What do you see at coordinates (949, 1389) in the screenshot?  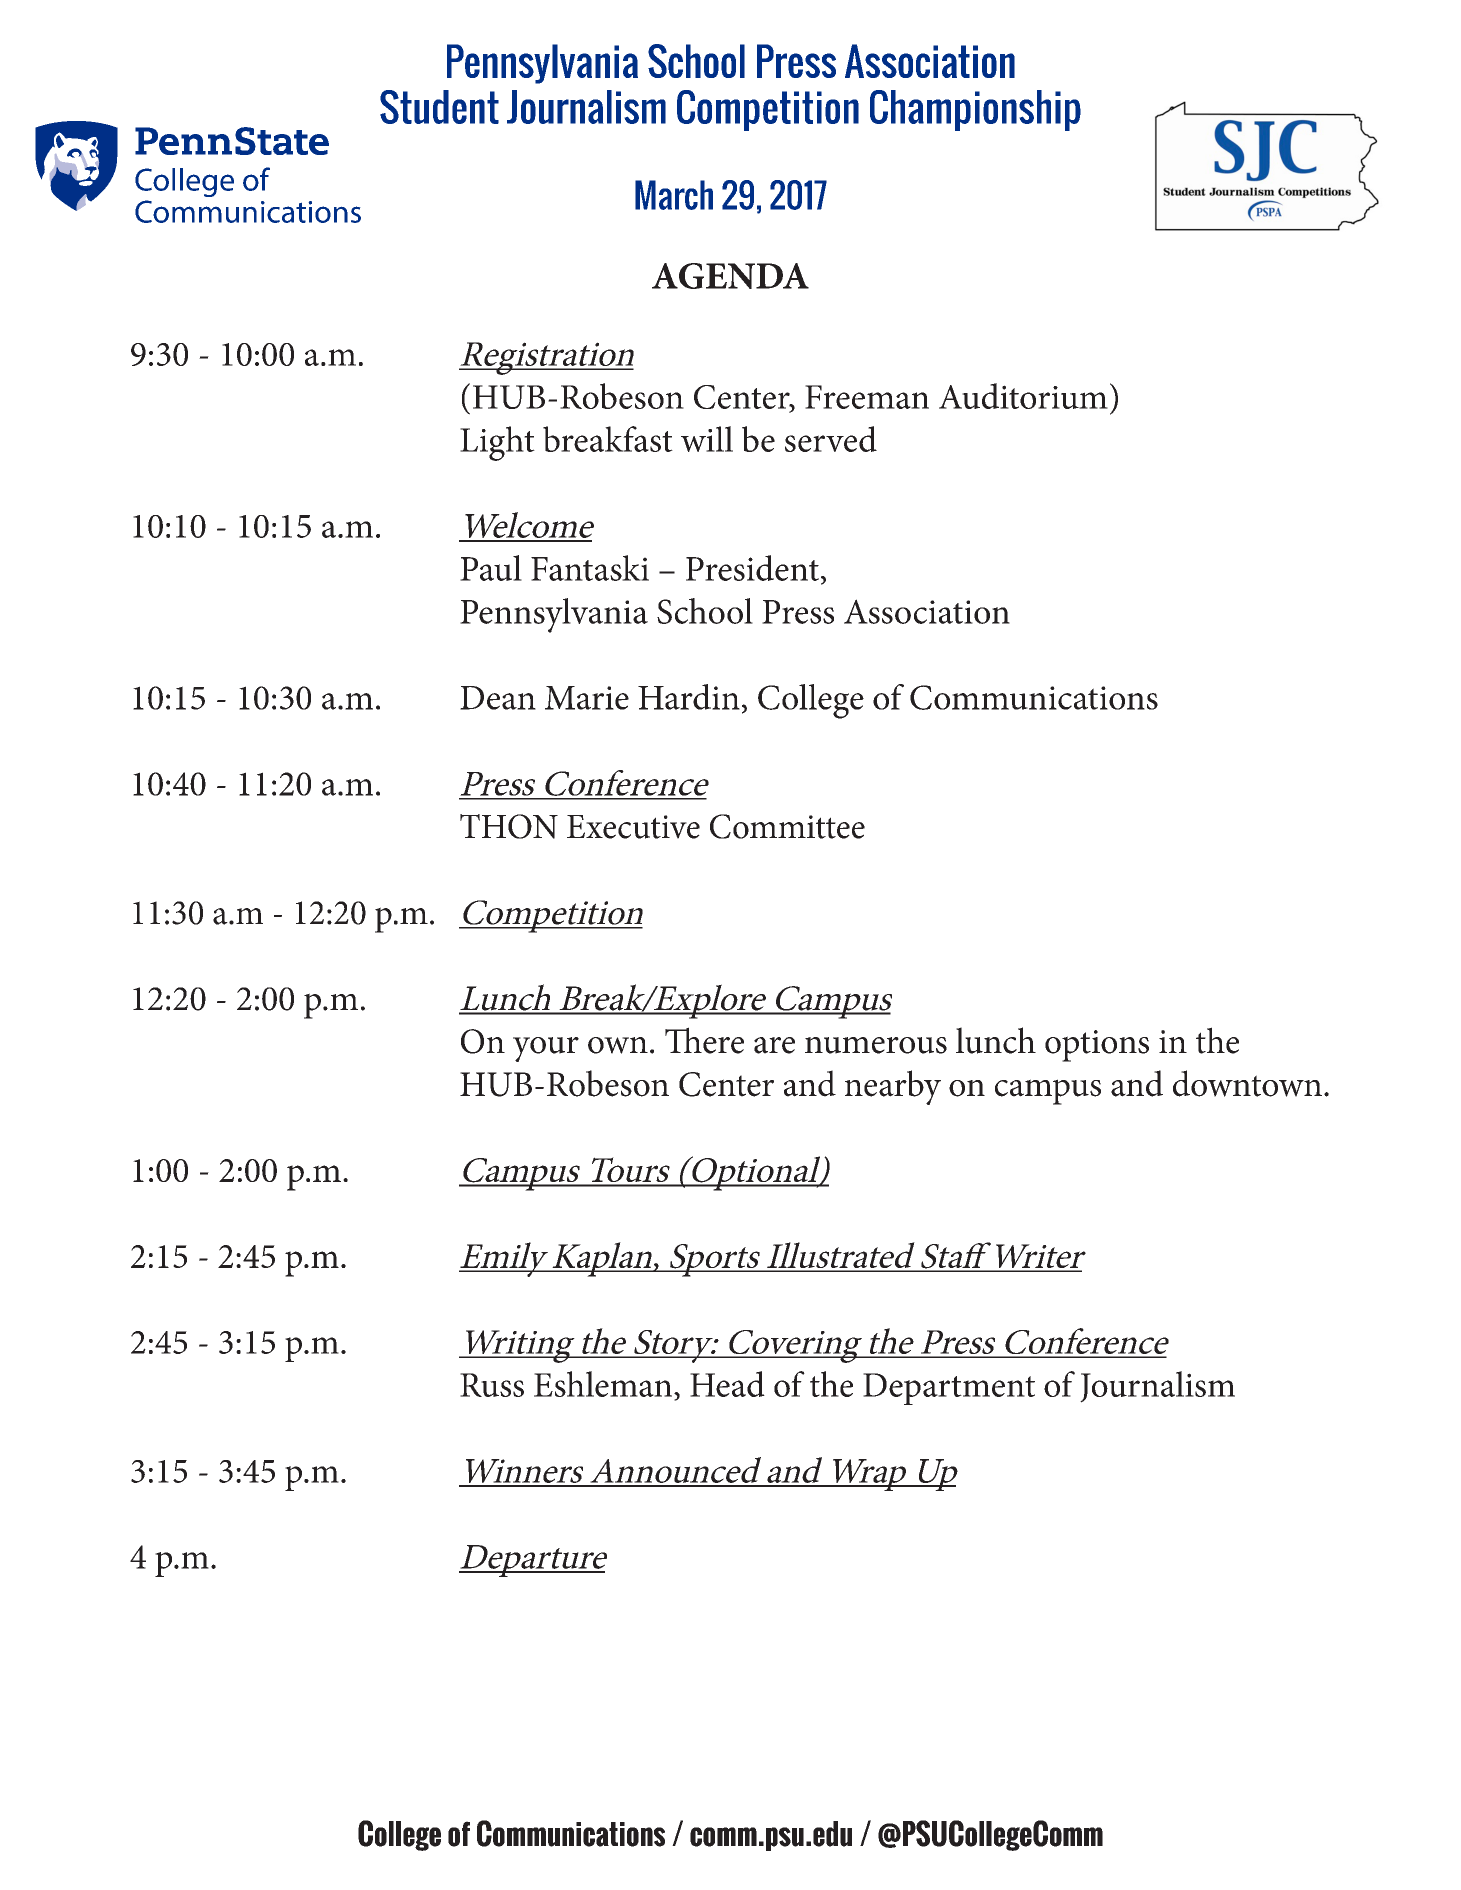 I see `Department` at bounding box center [949, 1389].
